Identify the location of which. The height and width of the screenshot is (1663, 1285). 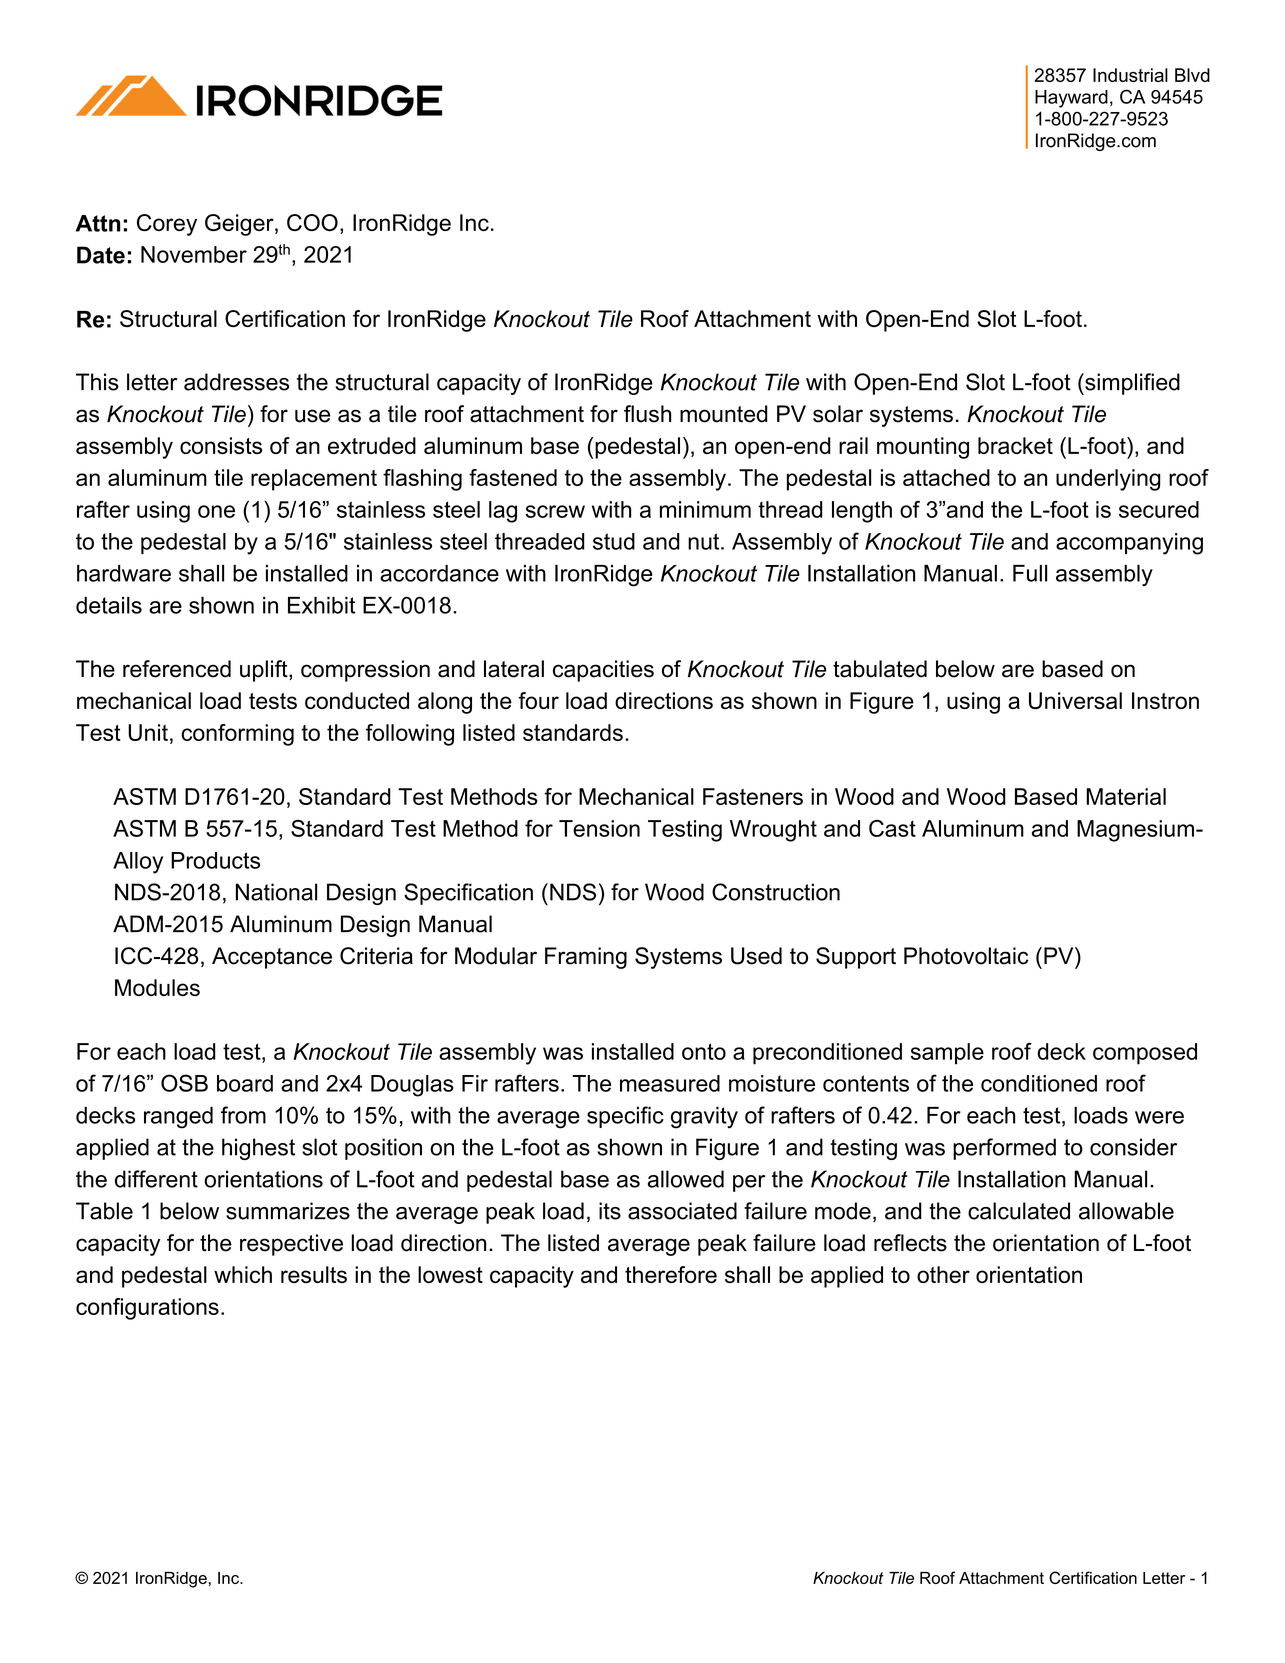
(243, 1274).
